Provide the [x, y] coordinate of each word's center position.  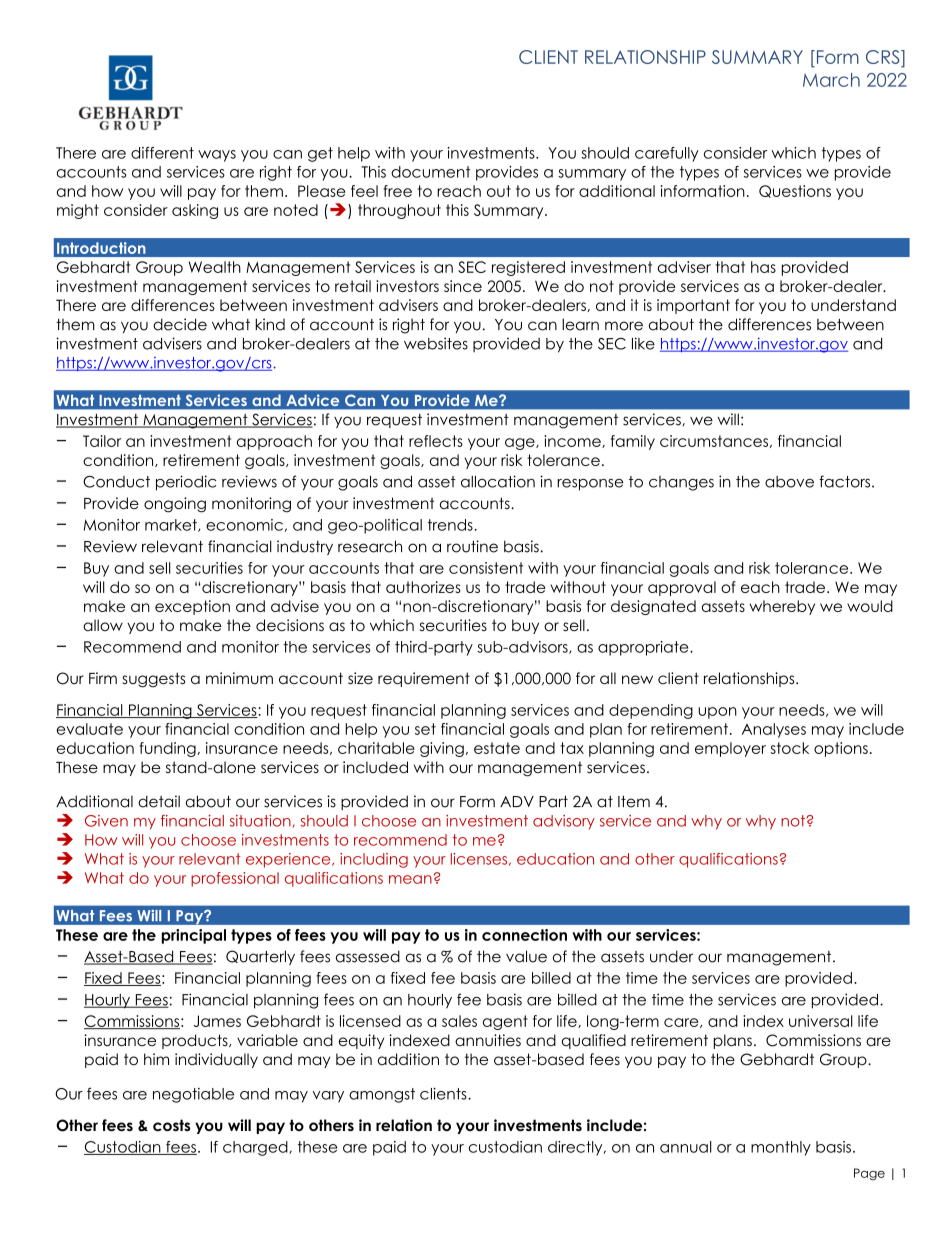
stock [789, 748]
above [789, 482]
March [831, 80]
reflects [436, 441]
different [162, 153]
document [430, 172]
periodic [186, 483]
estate [497, 748]
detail [159, 801]
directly [576, 1148]
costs [172, 1125]
